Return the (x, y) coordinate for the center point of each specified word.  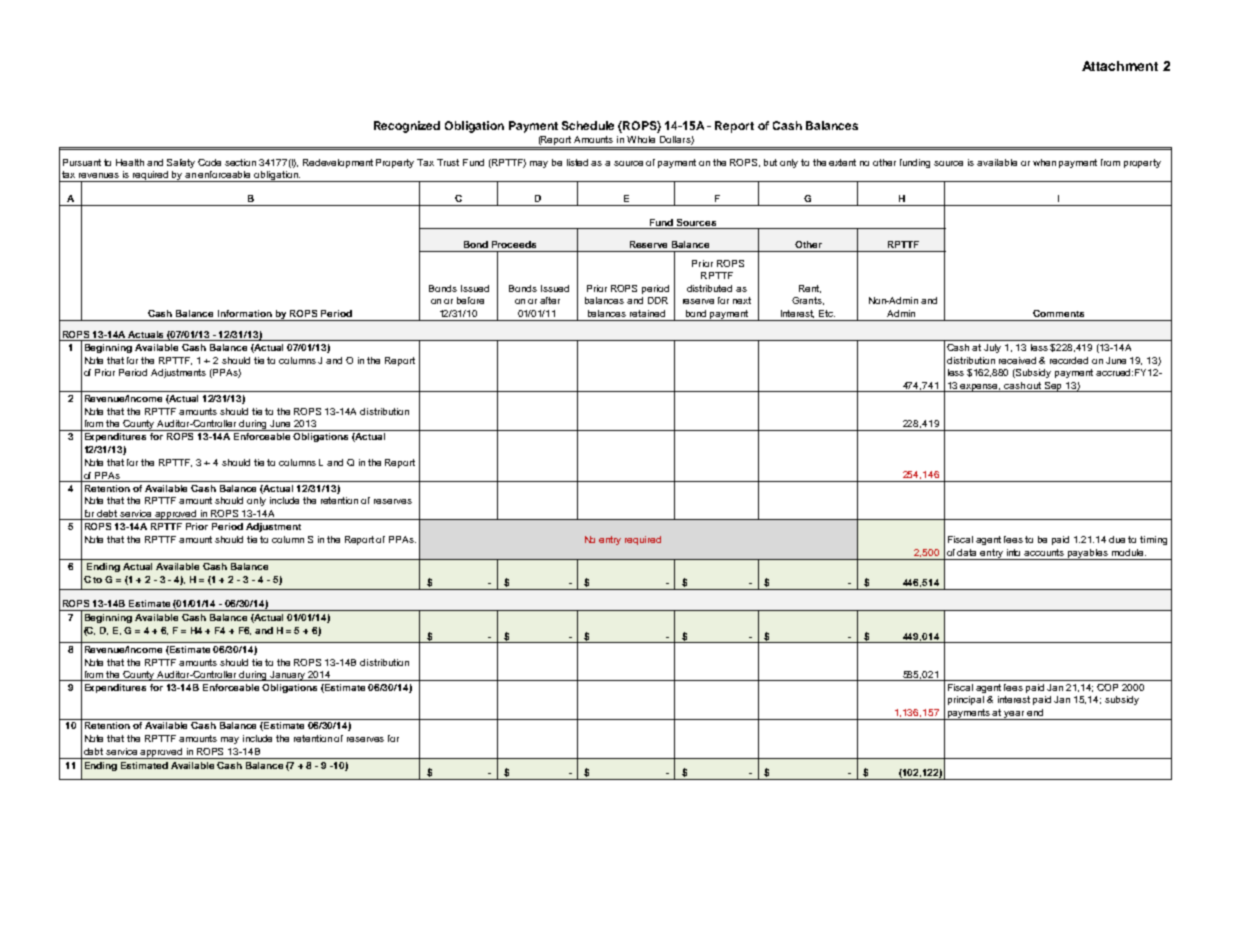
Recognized (407, 127)
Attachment (1120, 66)
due (1117, 539)
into (1013, 552)
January (288, 676)
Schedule (588, 125)
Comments (1058, 313)
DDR (658, 300)
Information (245, 313)
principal (966, 700)
